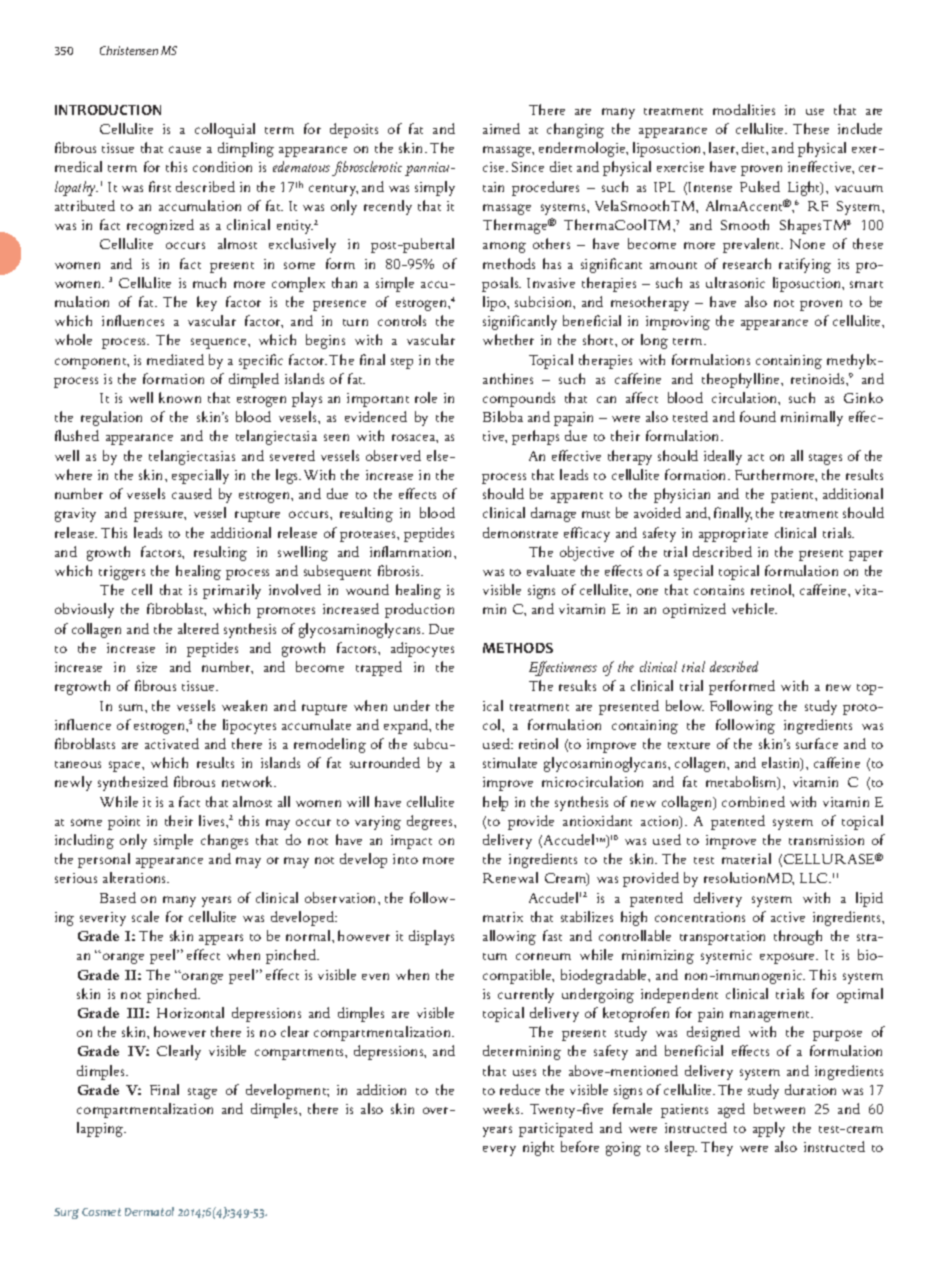 This page has width=952, height=1271. Describe the element at coordinates (503, 1108) in the page. I see `weeks` at that location.
